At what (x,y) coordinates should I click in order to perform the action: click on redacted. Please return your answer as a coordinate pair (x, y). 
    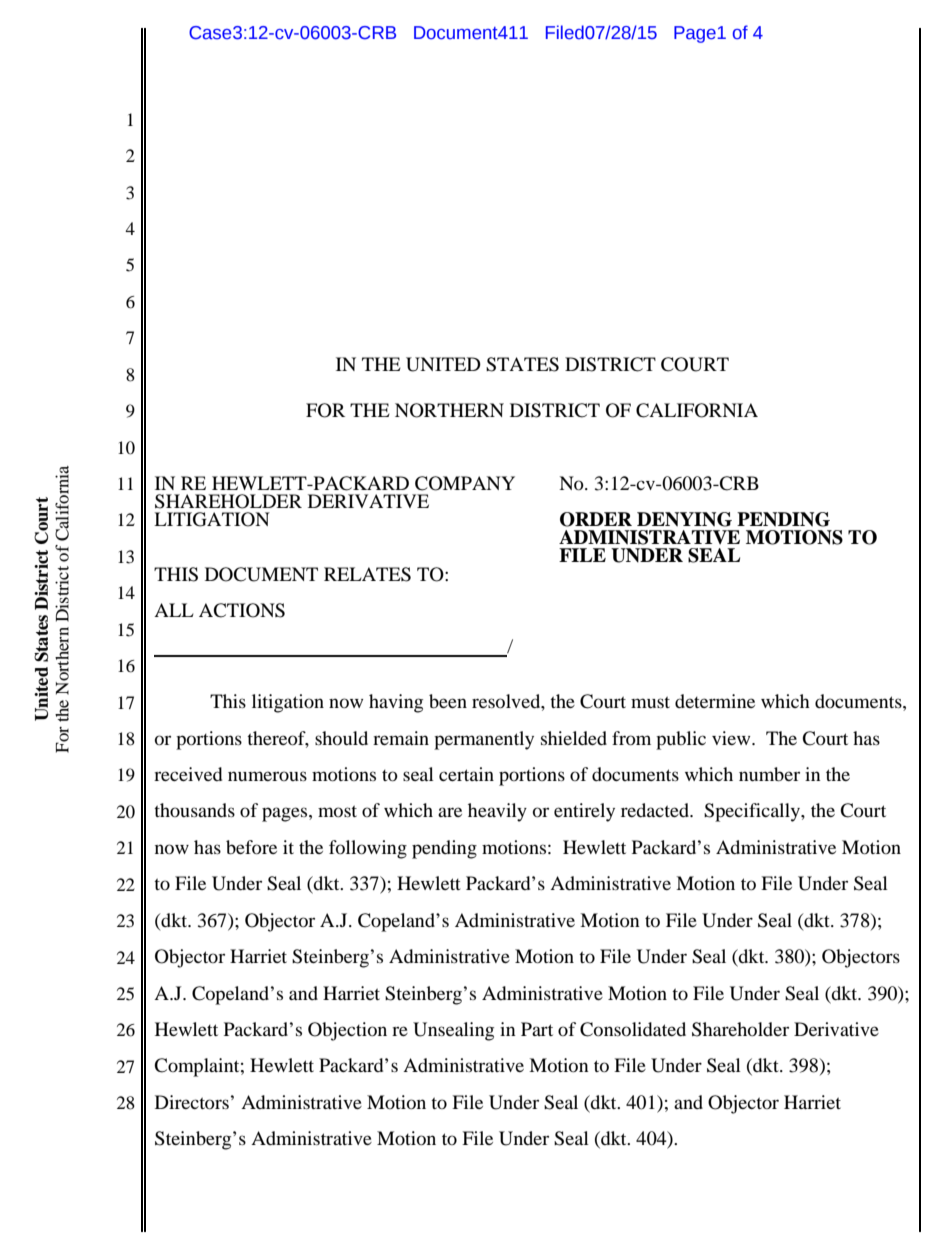
    Looking at the image, I should click on (656, 810).
